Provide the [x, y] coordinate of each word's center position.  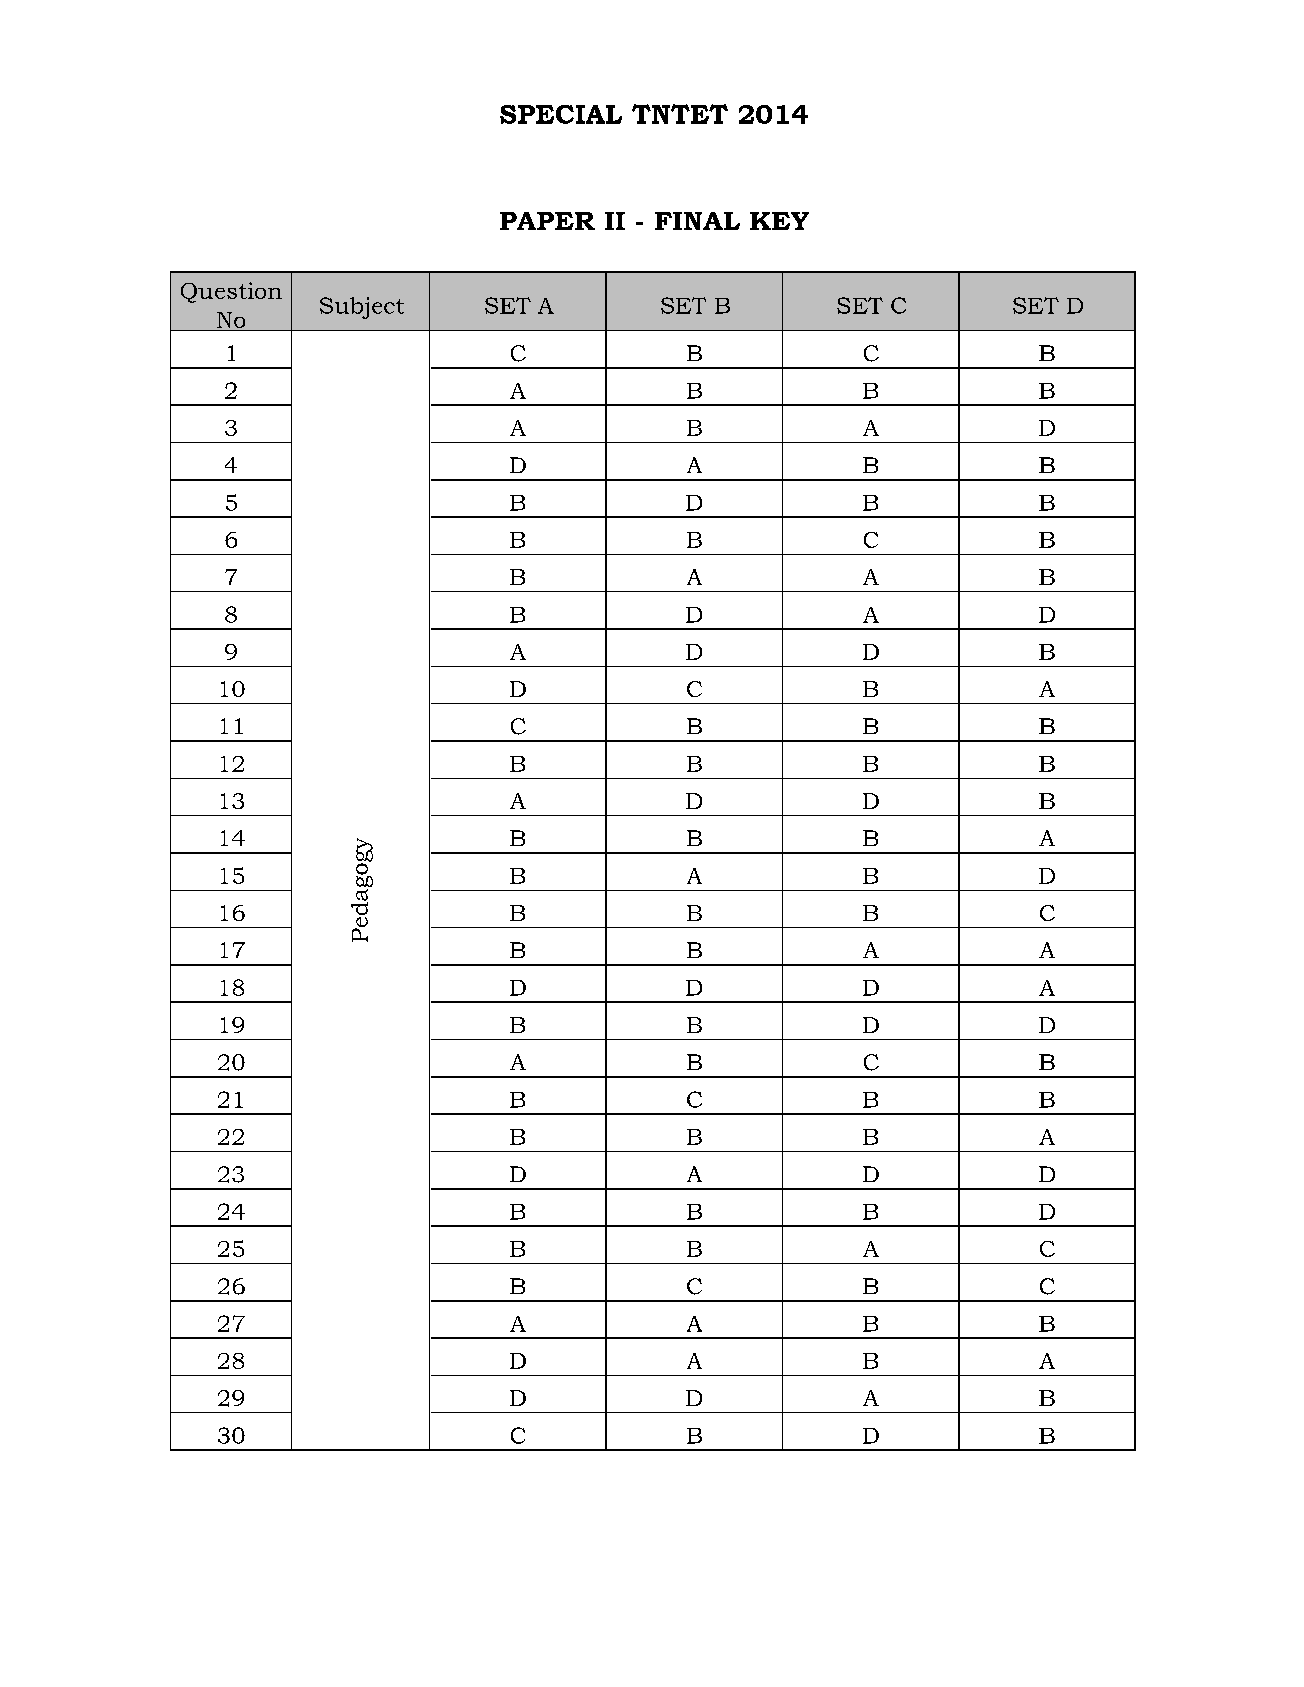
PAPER [547, 221]
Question [231, 292]
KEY [779, 221]
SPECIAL [561, 114]
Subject [362, 308]
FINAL [697, 221]
